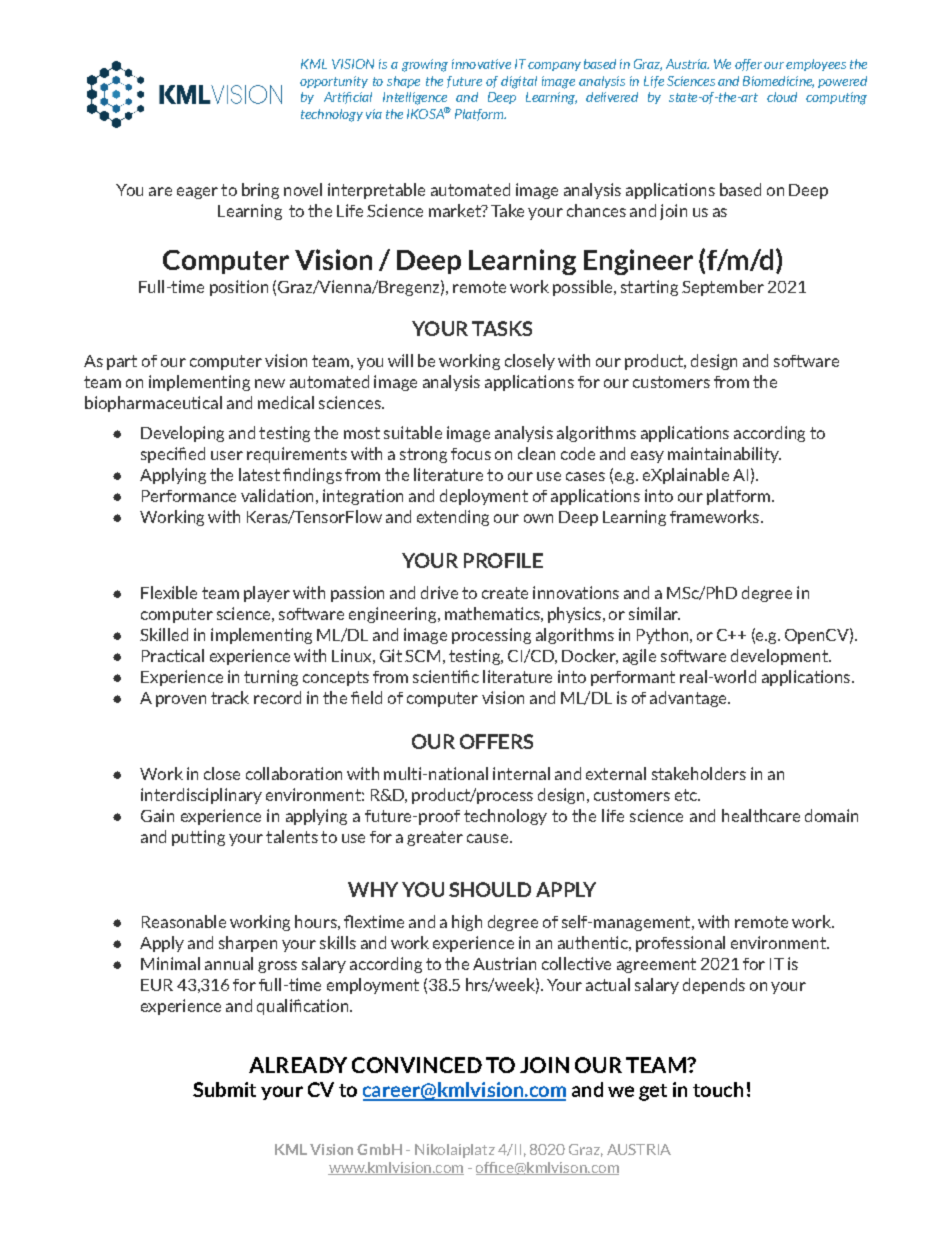 This image has height=1233, width=952. Describe the element at coordinates (503, 560) in the image. I see `PROFILE` at that location.
